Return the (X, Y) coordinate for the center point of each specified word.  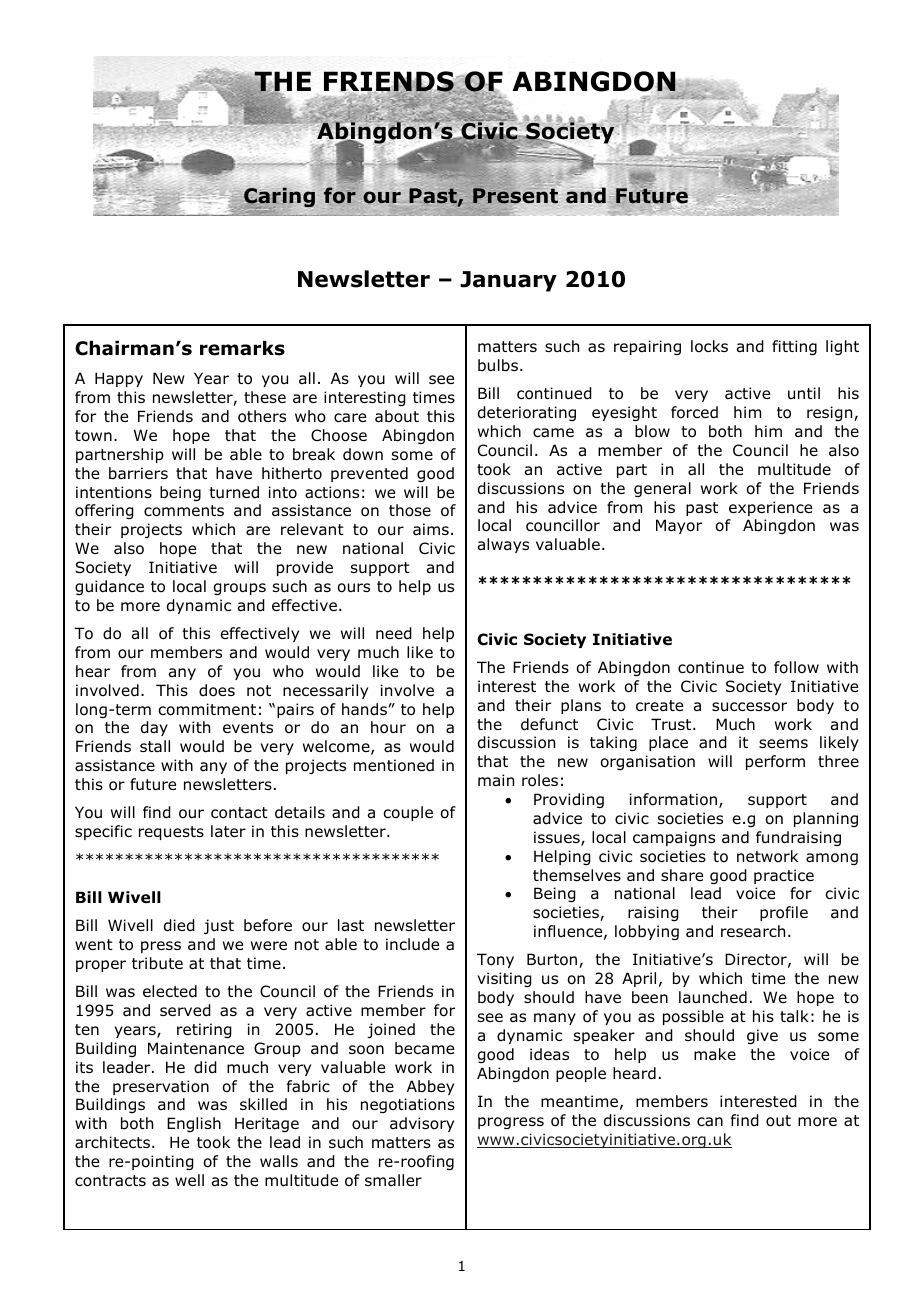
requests (171, 833)
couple (408, 813)
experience (770, 508)
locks (709, 346)
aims (431, 529)
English (194, 1124)
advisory (422, 1124)
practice (784, 876)
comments (184, 511)
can (710, 1122)
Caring (279, 198)
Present (517, 195)
